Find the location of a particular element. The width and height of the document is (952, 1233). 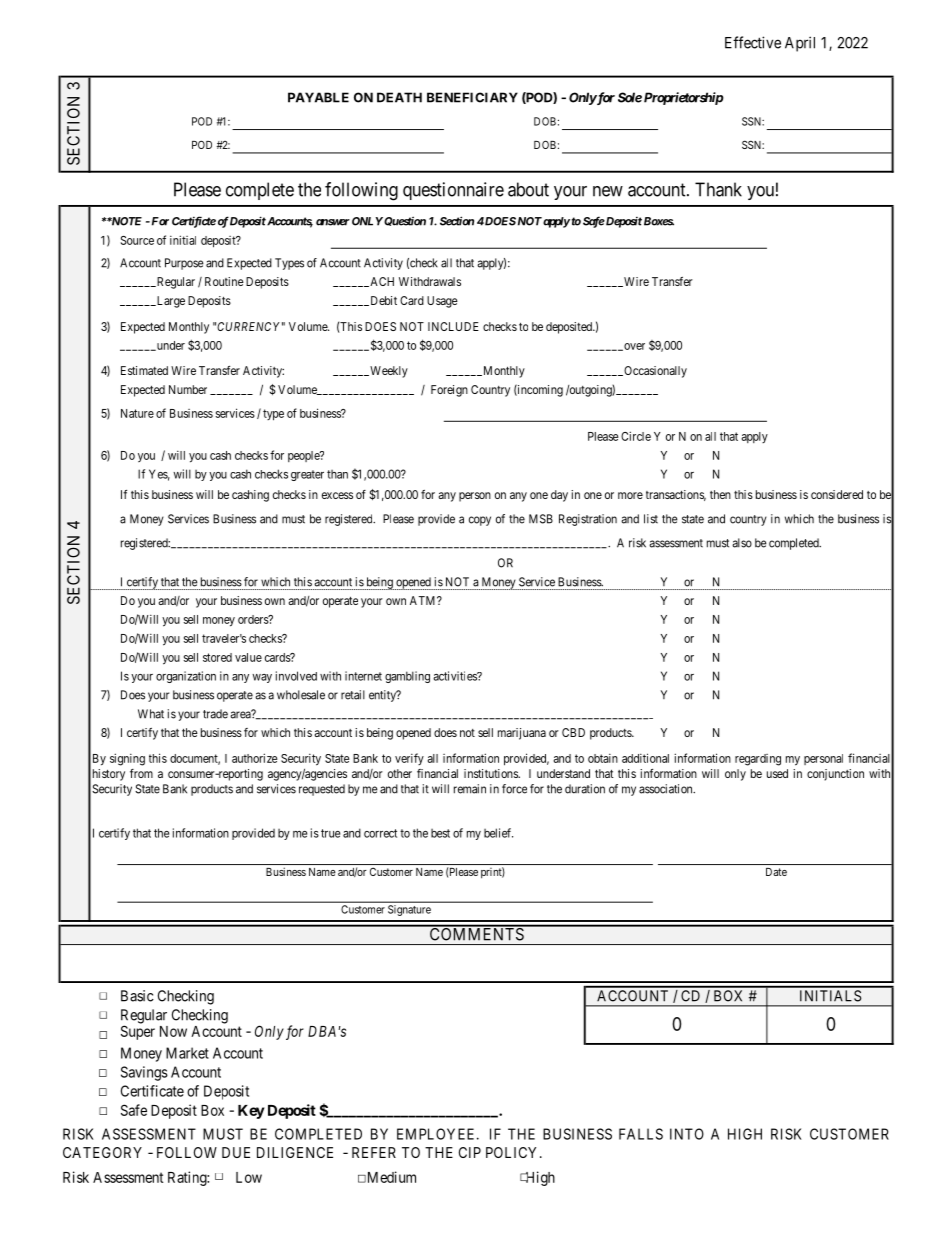

copy is located at coordinates (480, 521).
